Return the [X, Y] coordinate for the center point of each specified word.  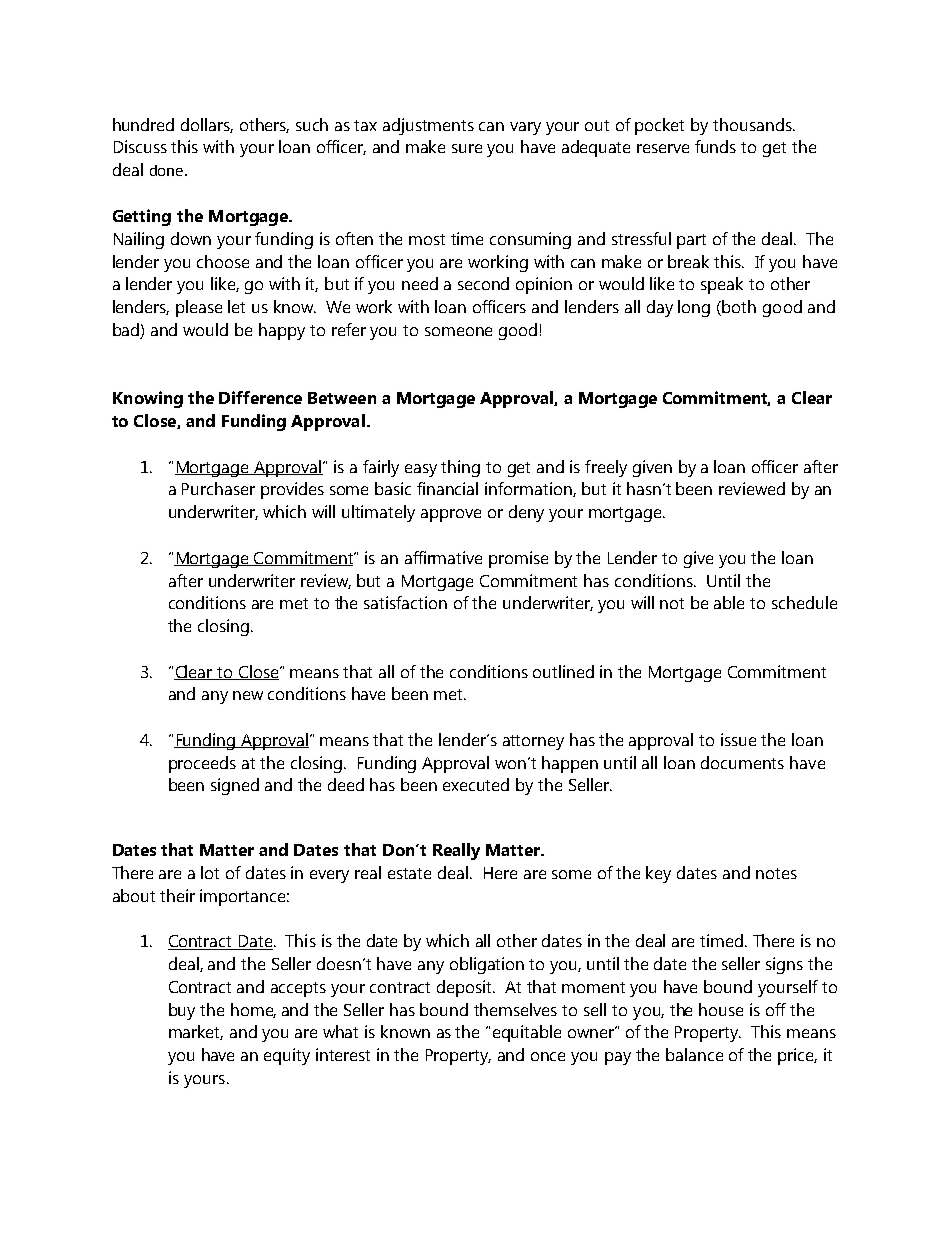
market [196, 1032]
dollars [207, 125]
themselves [515, 1009]
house [721, 1009]
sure [467, 148]
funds [715, 146]
